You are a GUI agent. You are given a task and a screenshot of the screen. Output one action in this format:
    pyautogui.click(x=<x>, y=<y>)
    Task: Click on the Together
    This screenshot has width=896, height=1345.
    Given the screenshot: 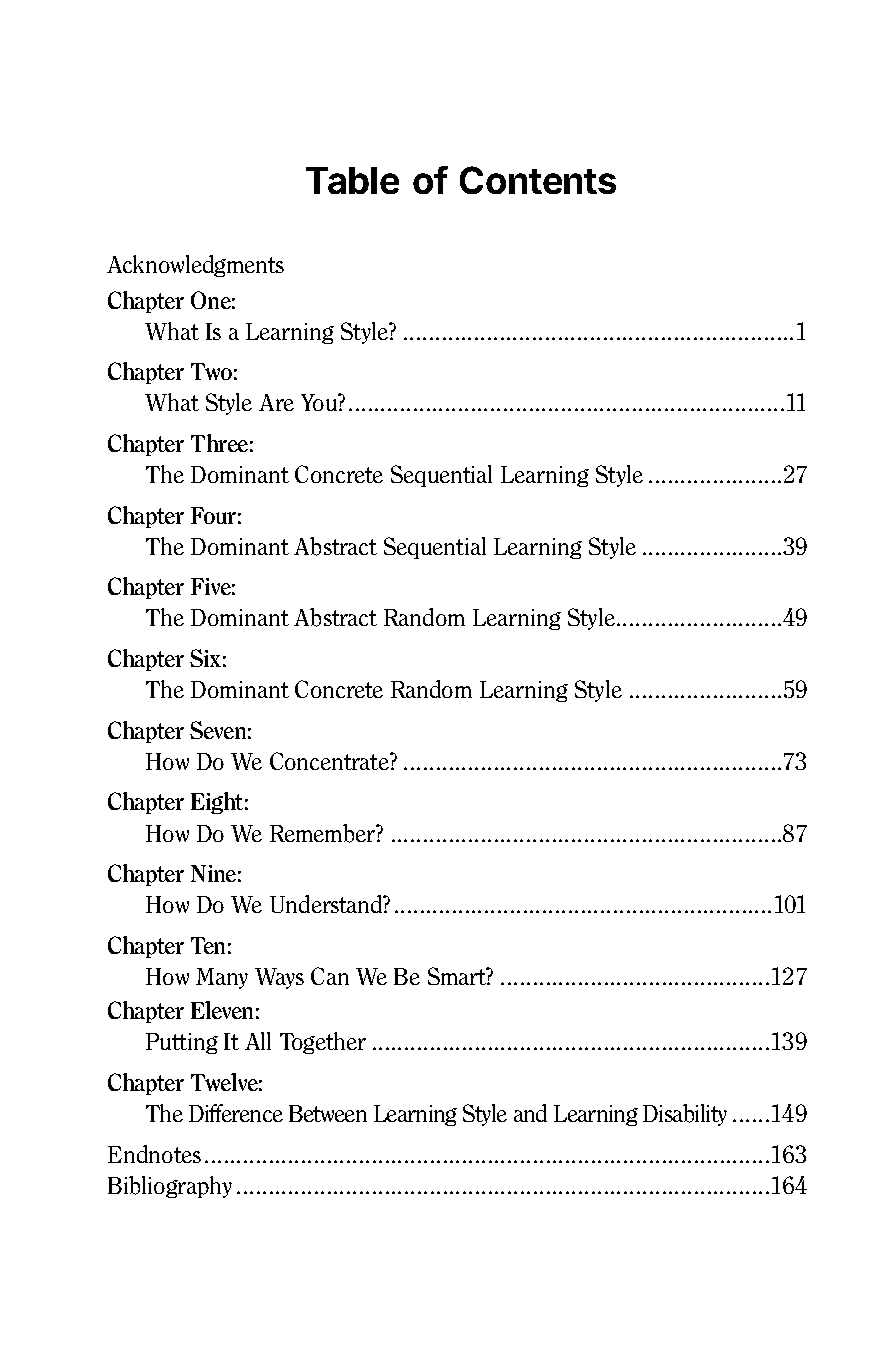 What is the action you would take?
    pyautogui.click(x=323, y=1043)
